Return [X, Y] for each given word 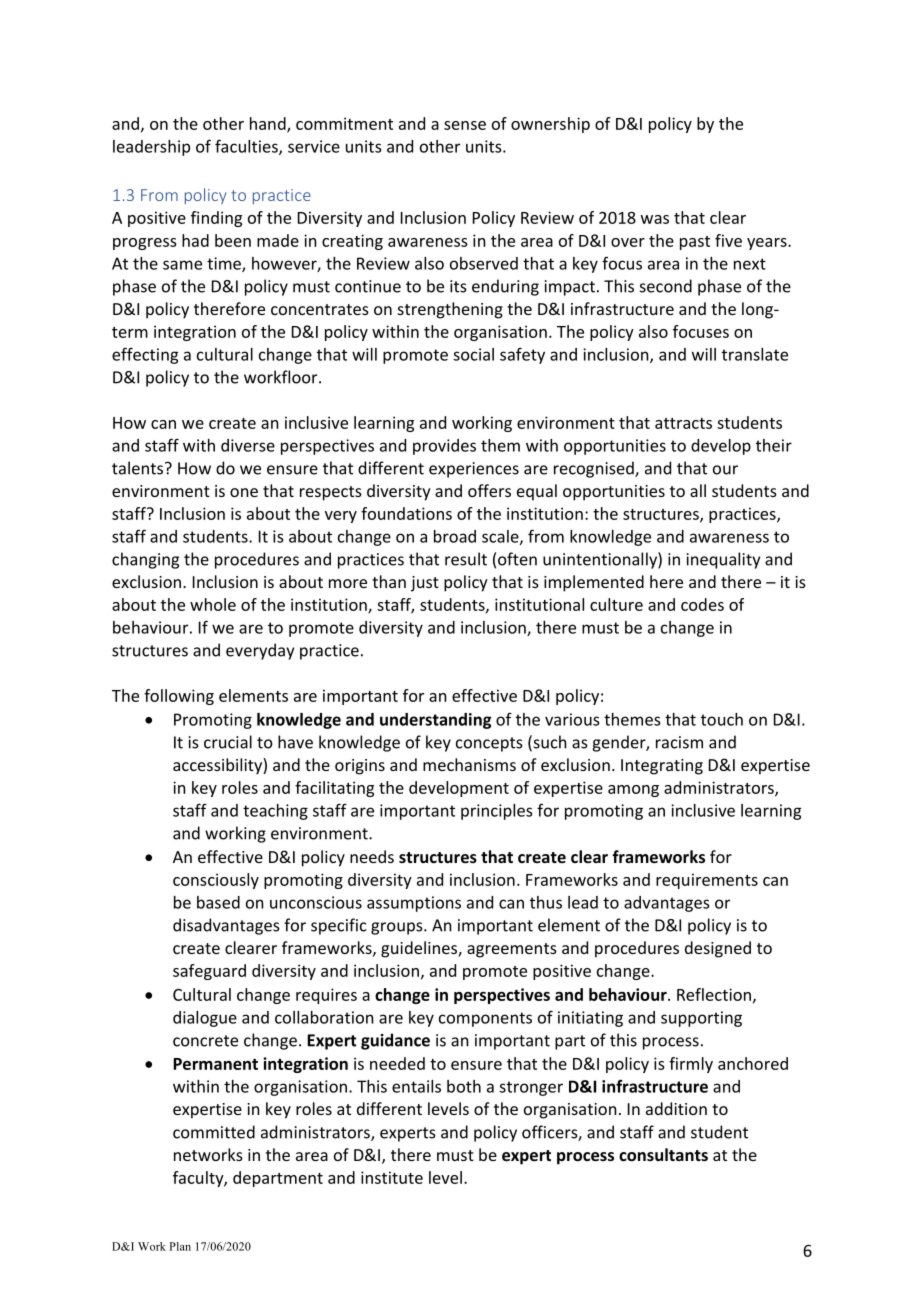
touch [722, 719]
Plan [180, 1246]
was [655, 219]
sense [465, 125]
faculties [247, 147]
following [179, 697]
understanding [435, 721]
